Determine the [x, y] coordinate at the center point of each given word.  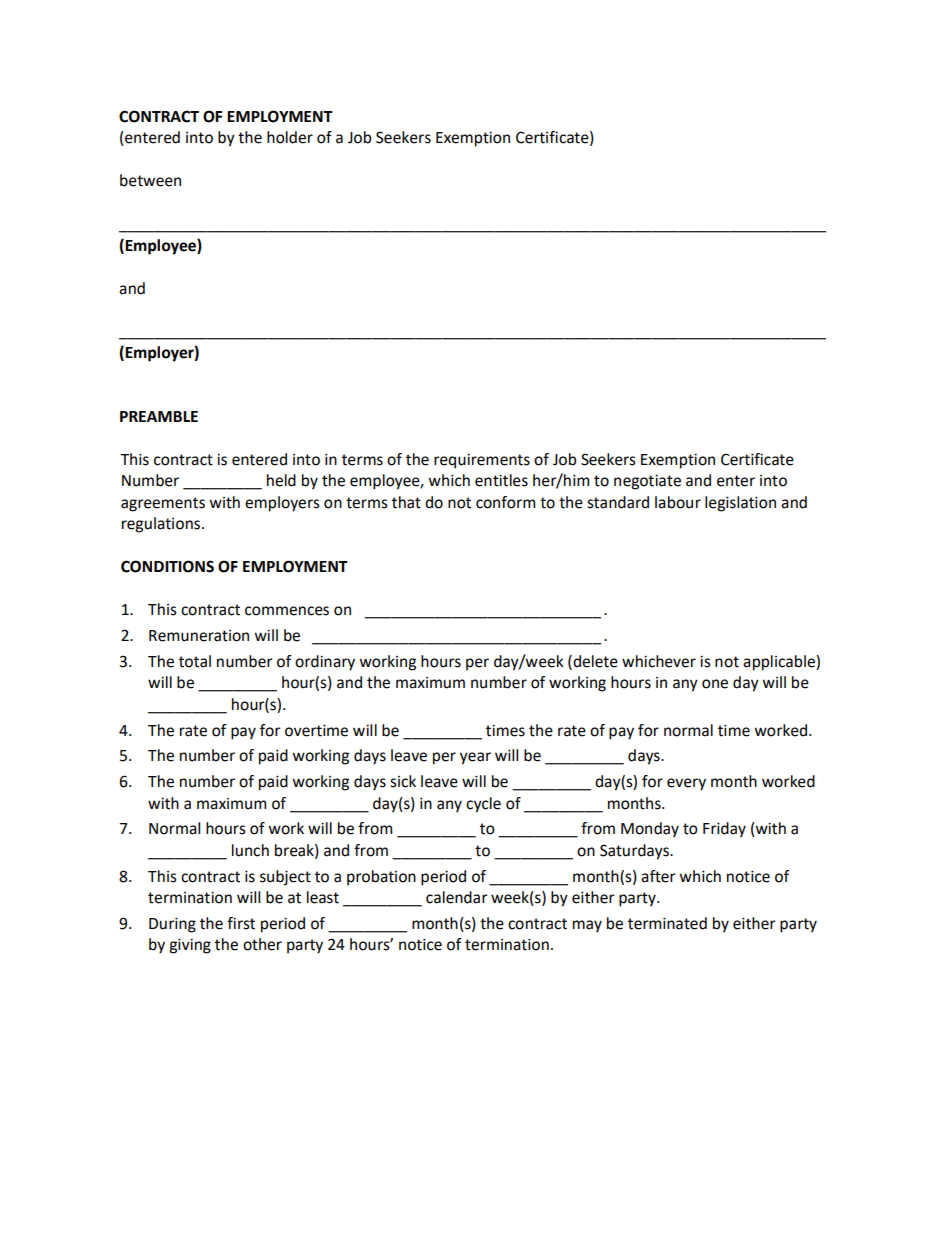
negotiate [647, 482]
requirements [482, 461]
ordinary [325, 663]
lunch [250, 850]
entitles [501, 480]
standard [618, 502]
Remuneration [199, 636]
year [475, 758]
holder [290, 137]
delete [594, 662]
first [241, 923]
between [150, 180]
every [686, 784]
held [281, 480]
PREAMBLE [159, 416]
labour [678, 502]
